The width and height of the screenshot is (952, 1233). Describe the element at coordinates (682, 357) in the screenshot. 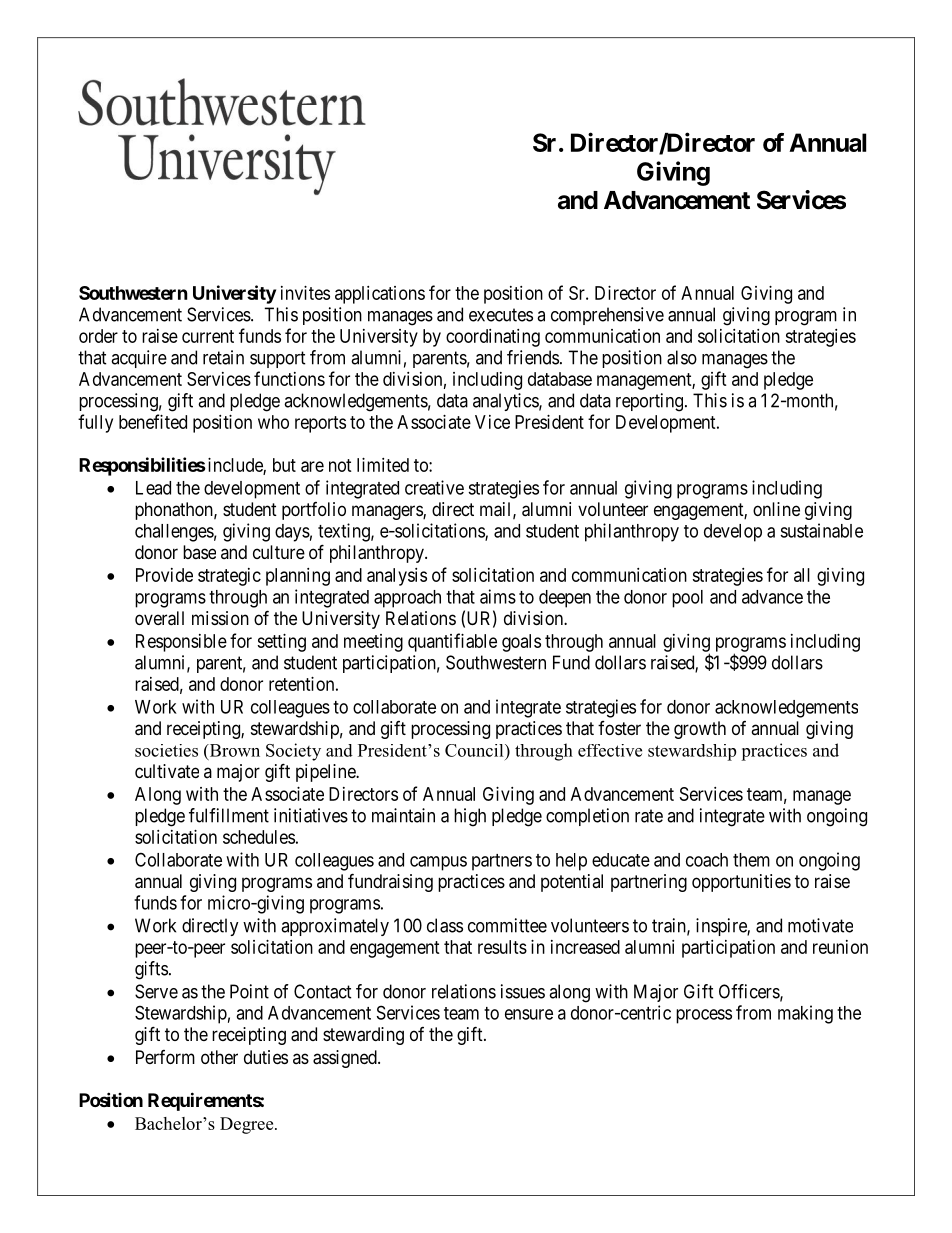

I see `also` at that location.
